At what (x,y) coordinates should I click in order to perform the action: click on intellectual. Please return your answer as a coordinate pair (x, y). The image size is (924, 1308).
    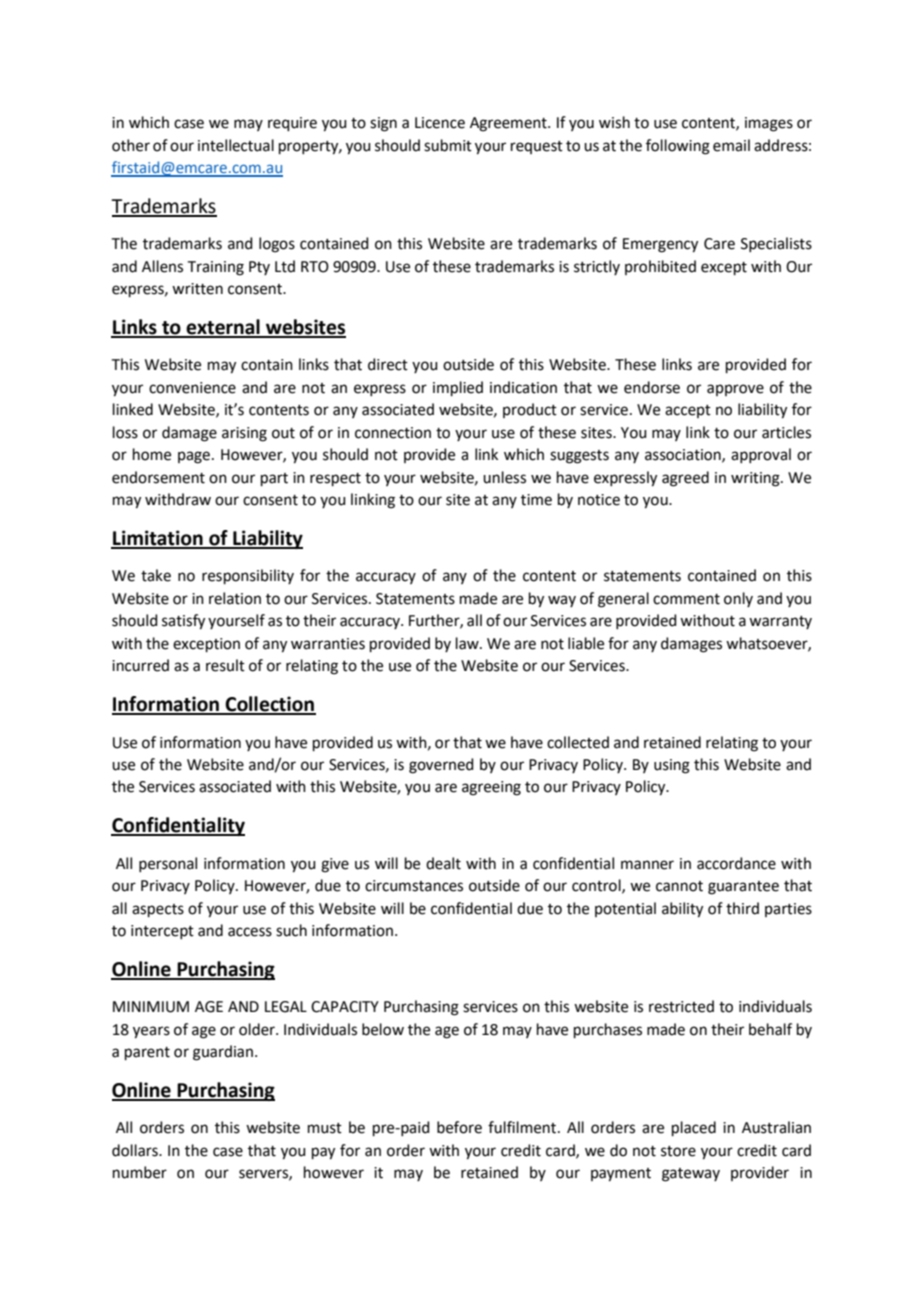
    Looking at the image, I should click on (236, 145).
